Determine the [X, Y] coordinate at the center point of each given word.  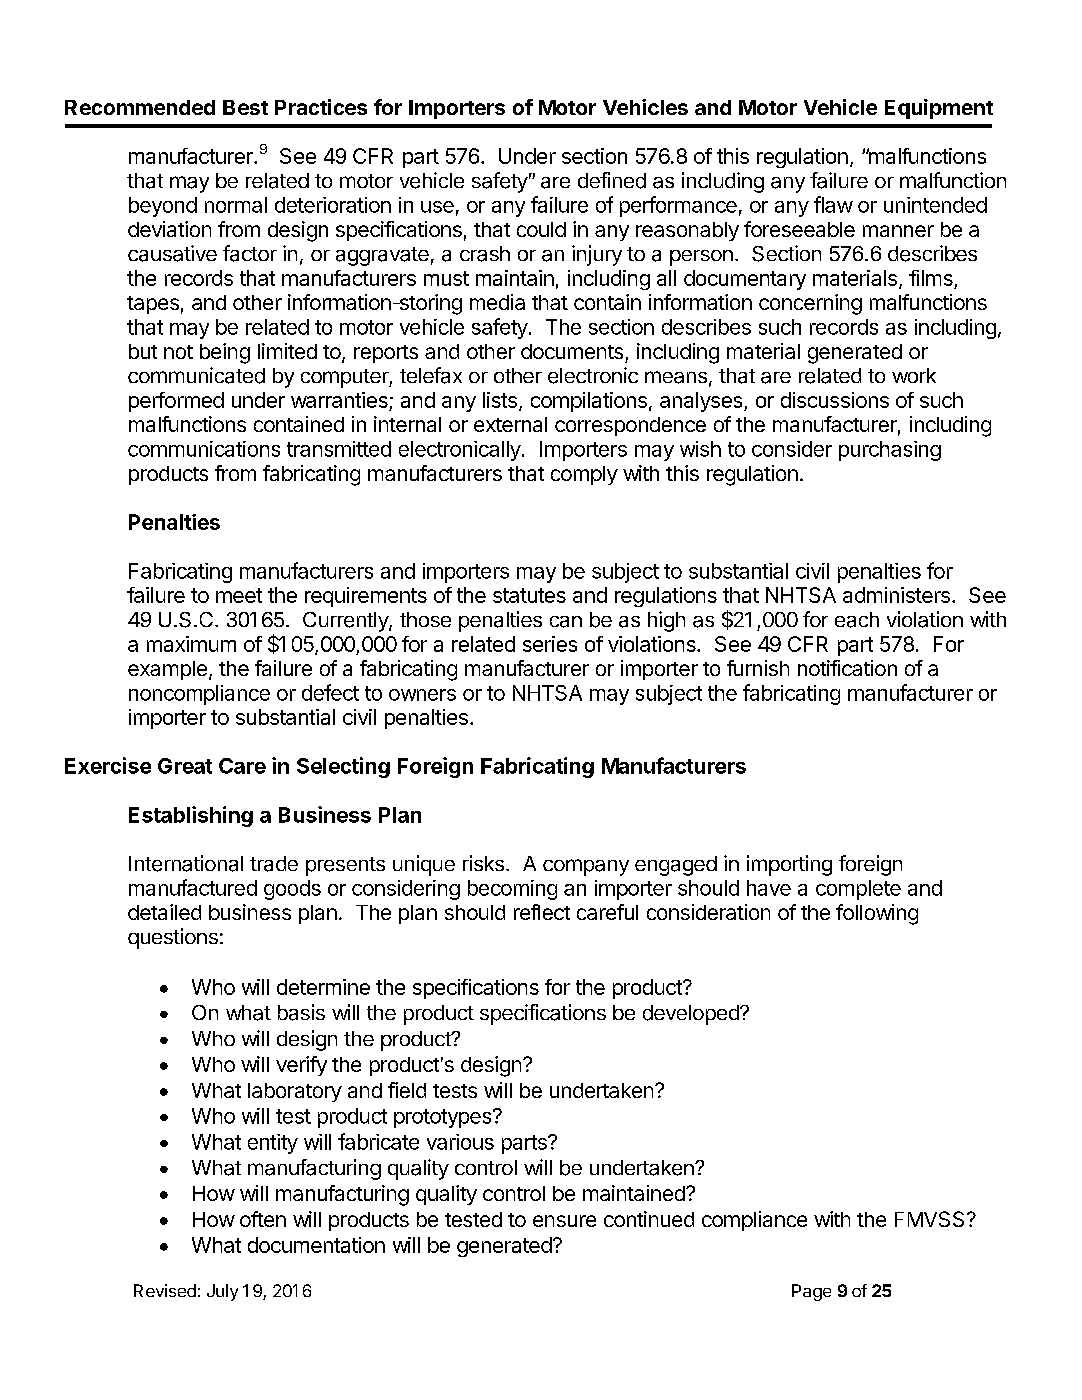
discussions [835, 400]
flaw [833, 204]
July [222, 1292]
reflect [542, 912]
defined [612, 180]
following [877, 914]
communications [204, 449]
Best [245, 107]
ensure [564, 1221]
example [167, 670]
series [550, 644]
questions [173, 938]
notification [847, 668]
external [510, 424]
